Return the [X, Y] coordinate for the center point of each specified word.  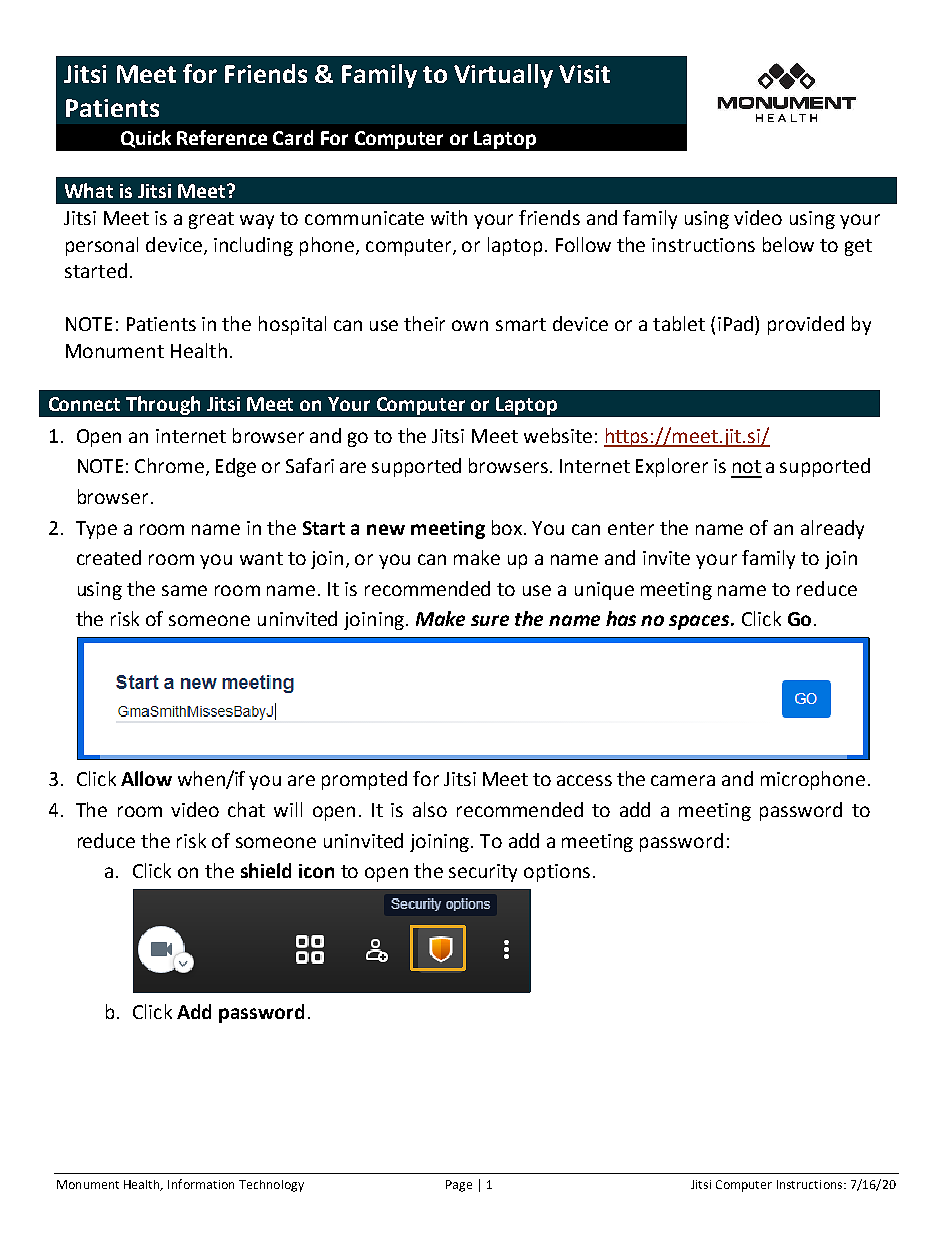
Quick [146, 139]
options [557, 873]
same [184, 590]
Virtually [503, 76]
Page [459, 1186]
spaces [700, 622]
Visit [584, 74]
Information [201, 1184]
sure [490, 620]
